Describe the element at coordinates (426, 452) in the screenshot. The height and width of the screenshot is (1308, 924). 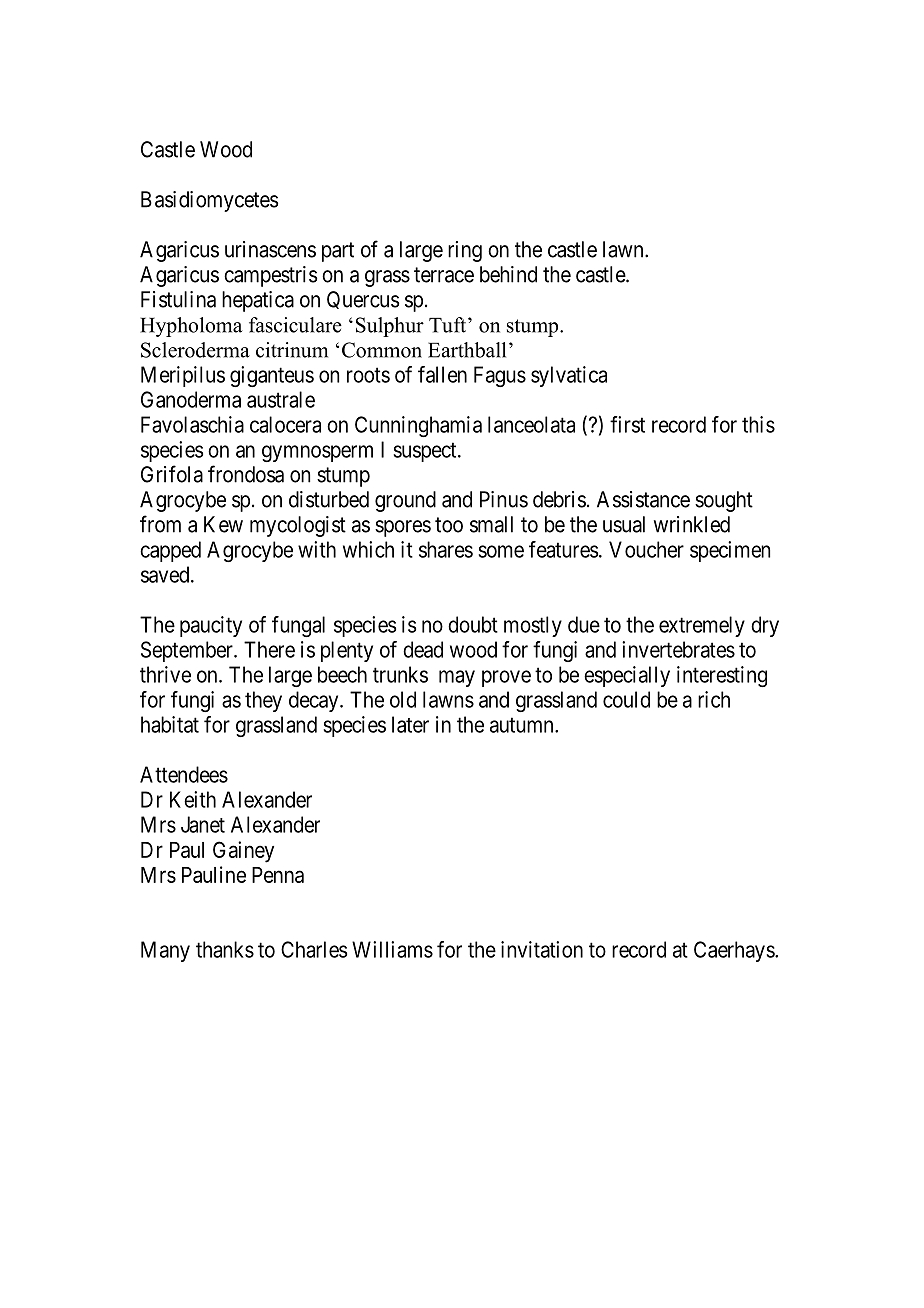
I see `suspect` at that location.
